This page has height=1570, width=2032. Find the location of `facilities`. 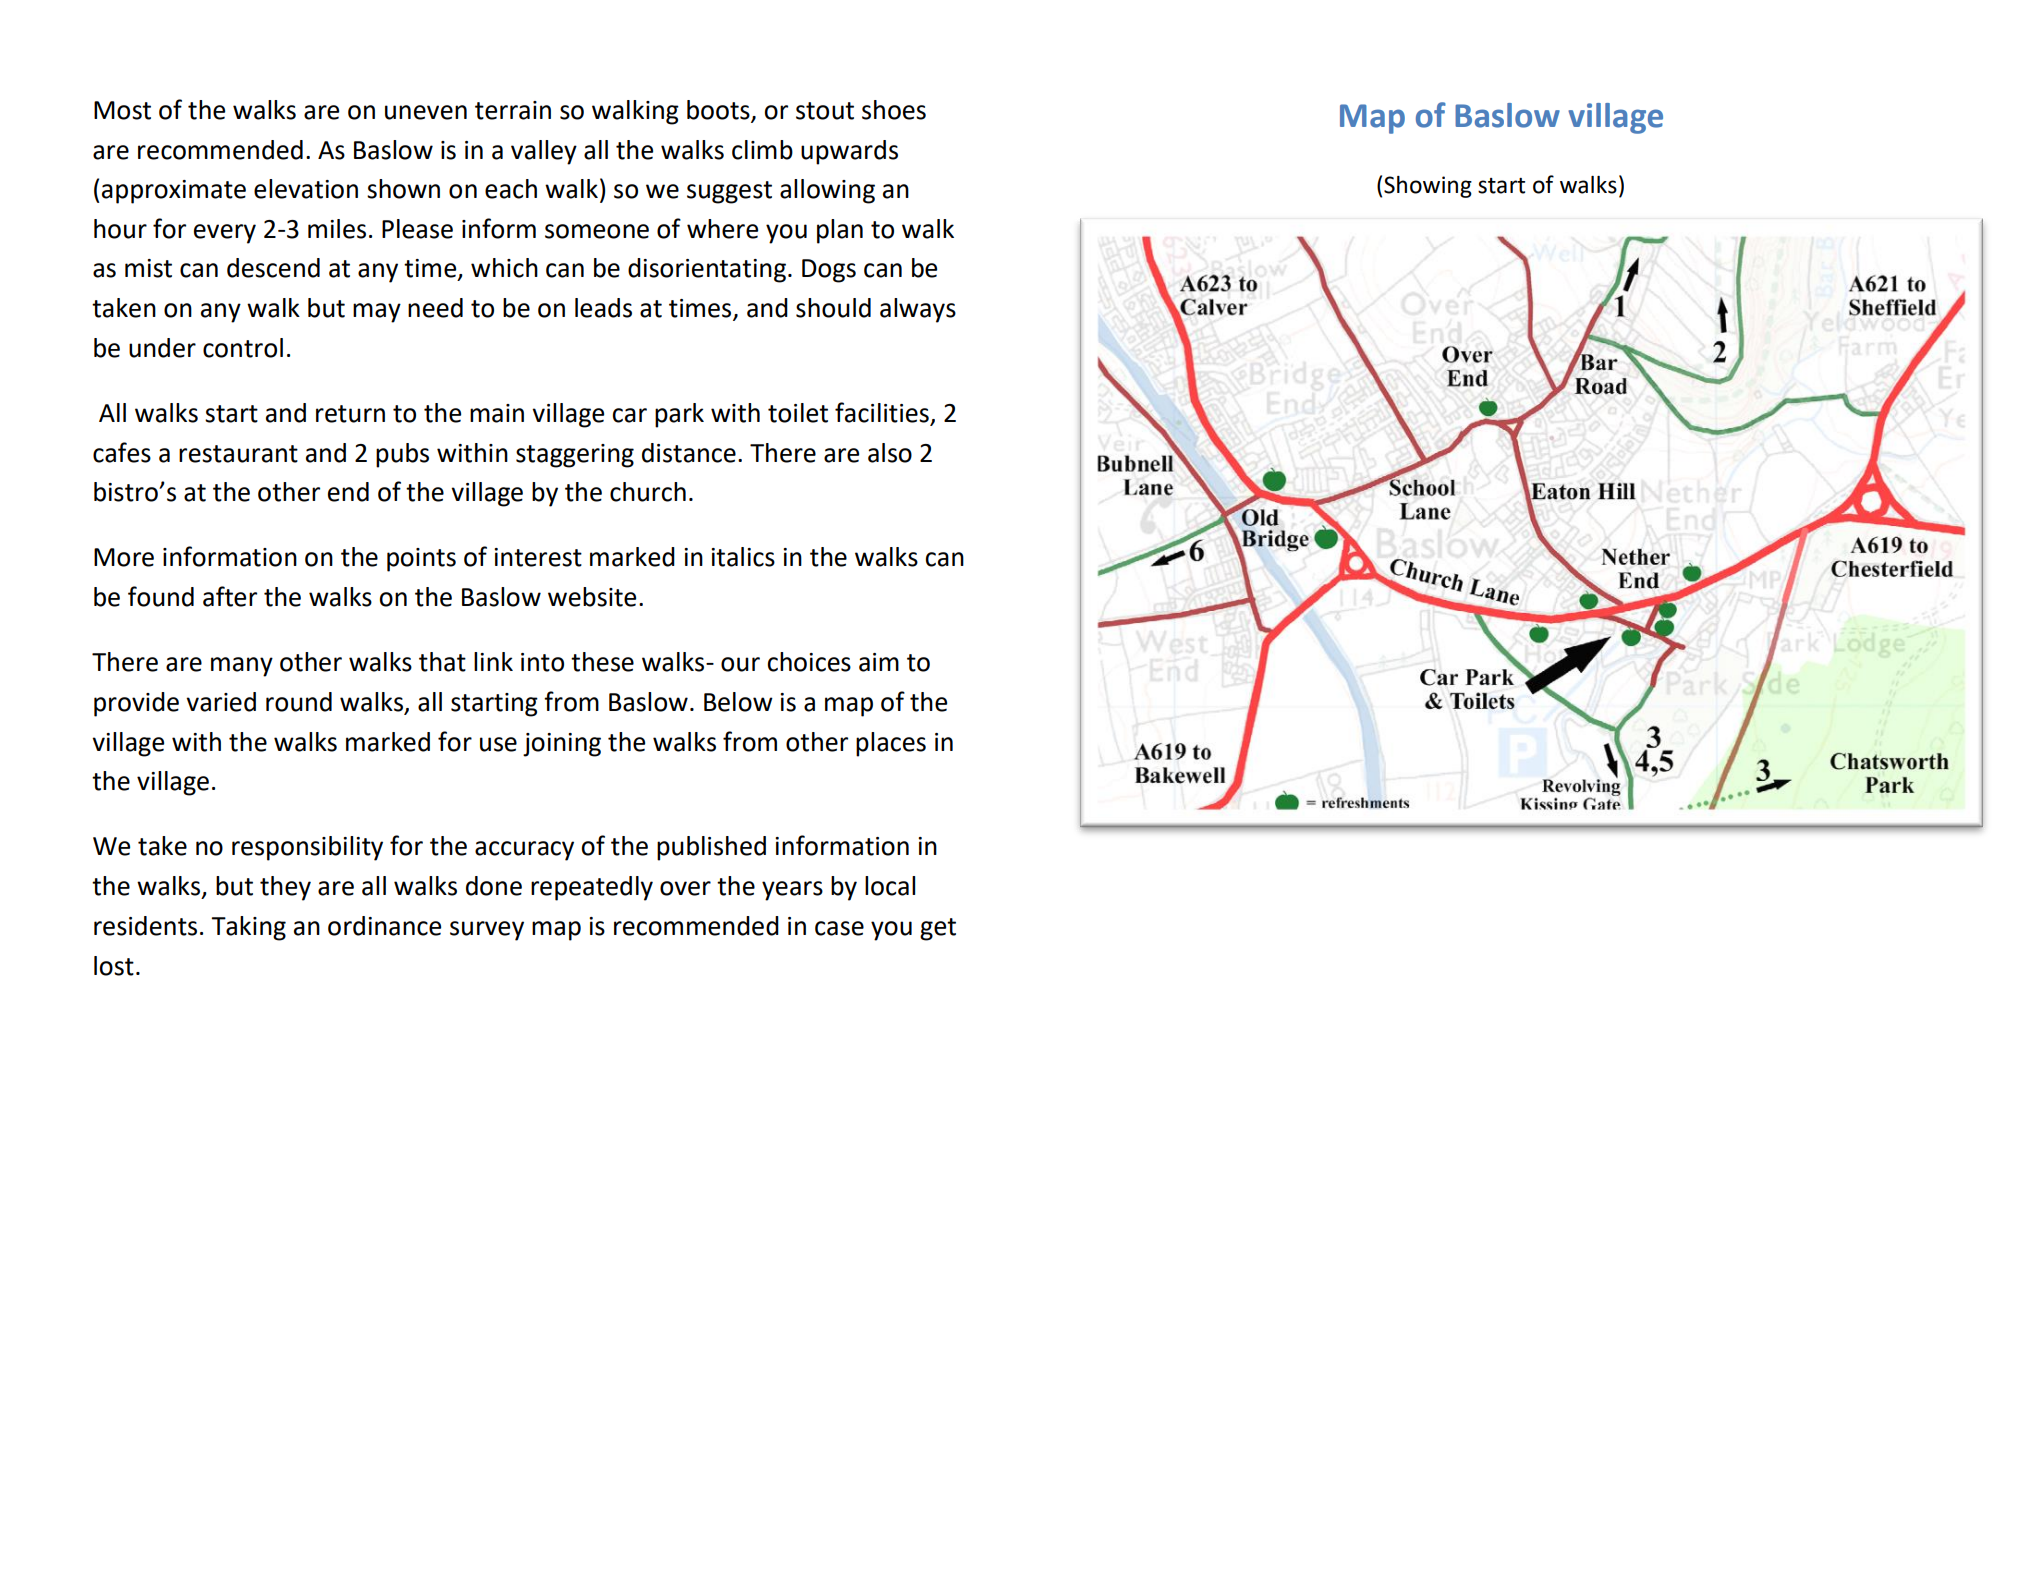

facilities is located at coordinates (882, 412).
